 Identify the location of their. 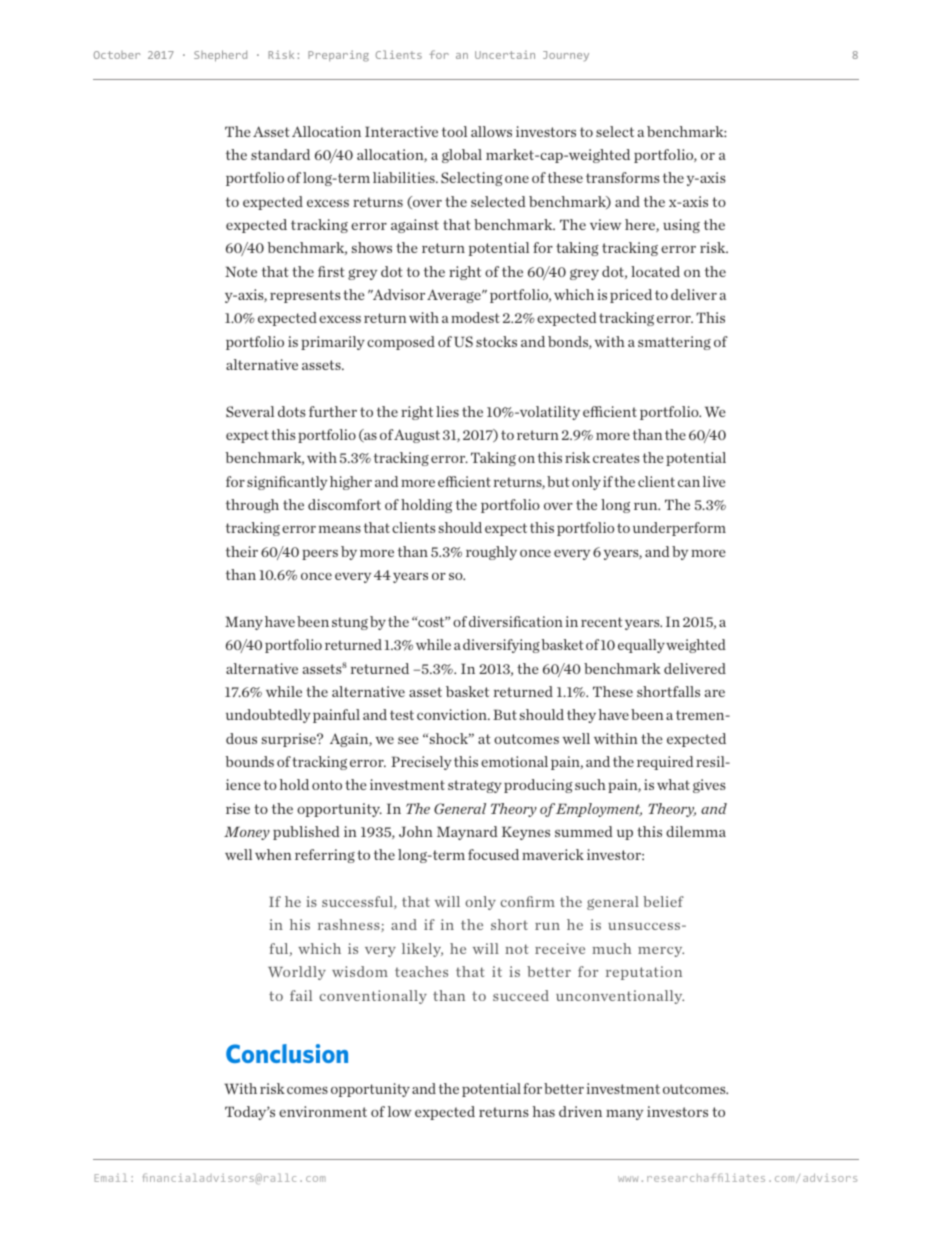
(242, 551).
